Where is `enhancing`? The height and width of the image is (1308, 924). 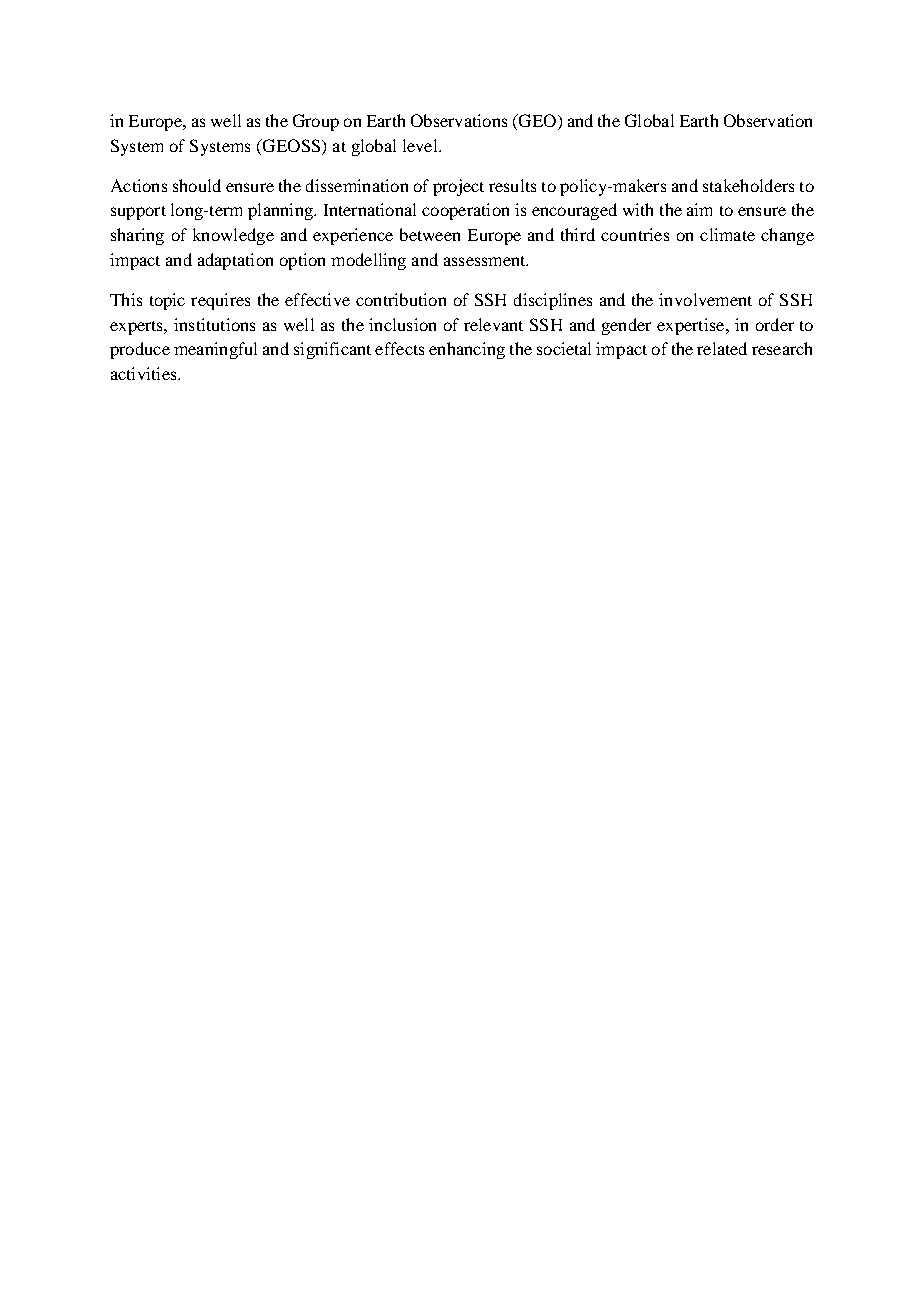 enhancing is located at coordinates (467, 350).
